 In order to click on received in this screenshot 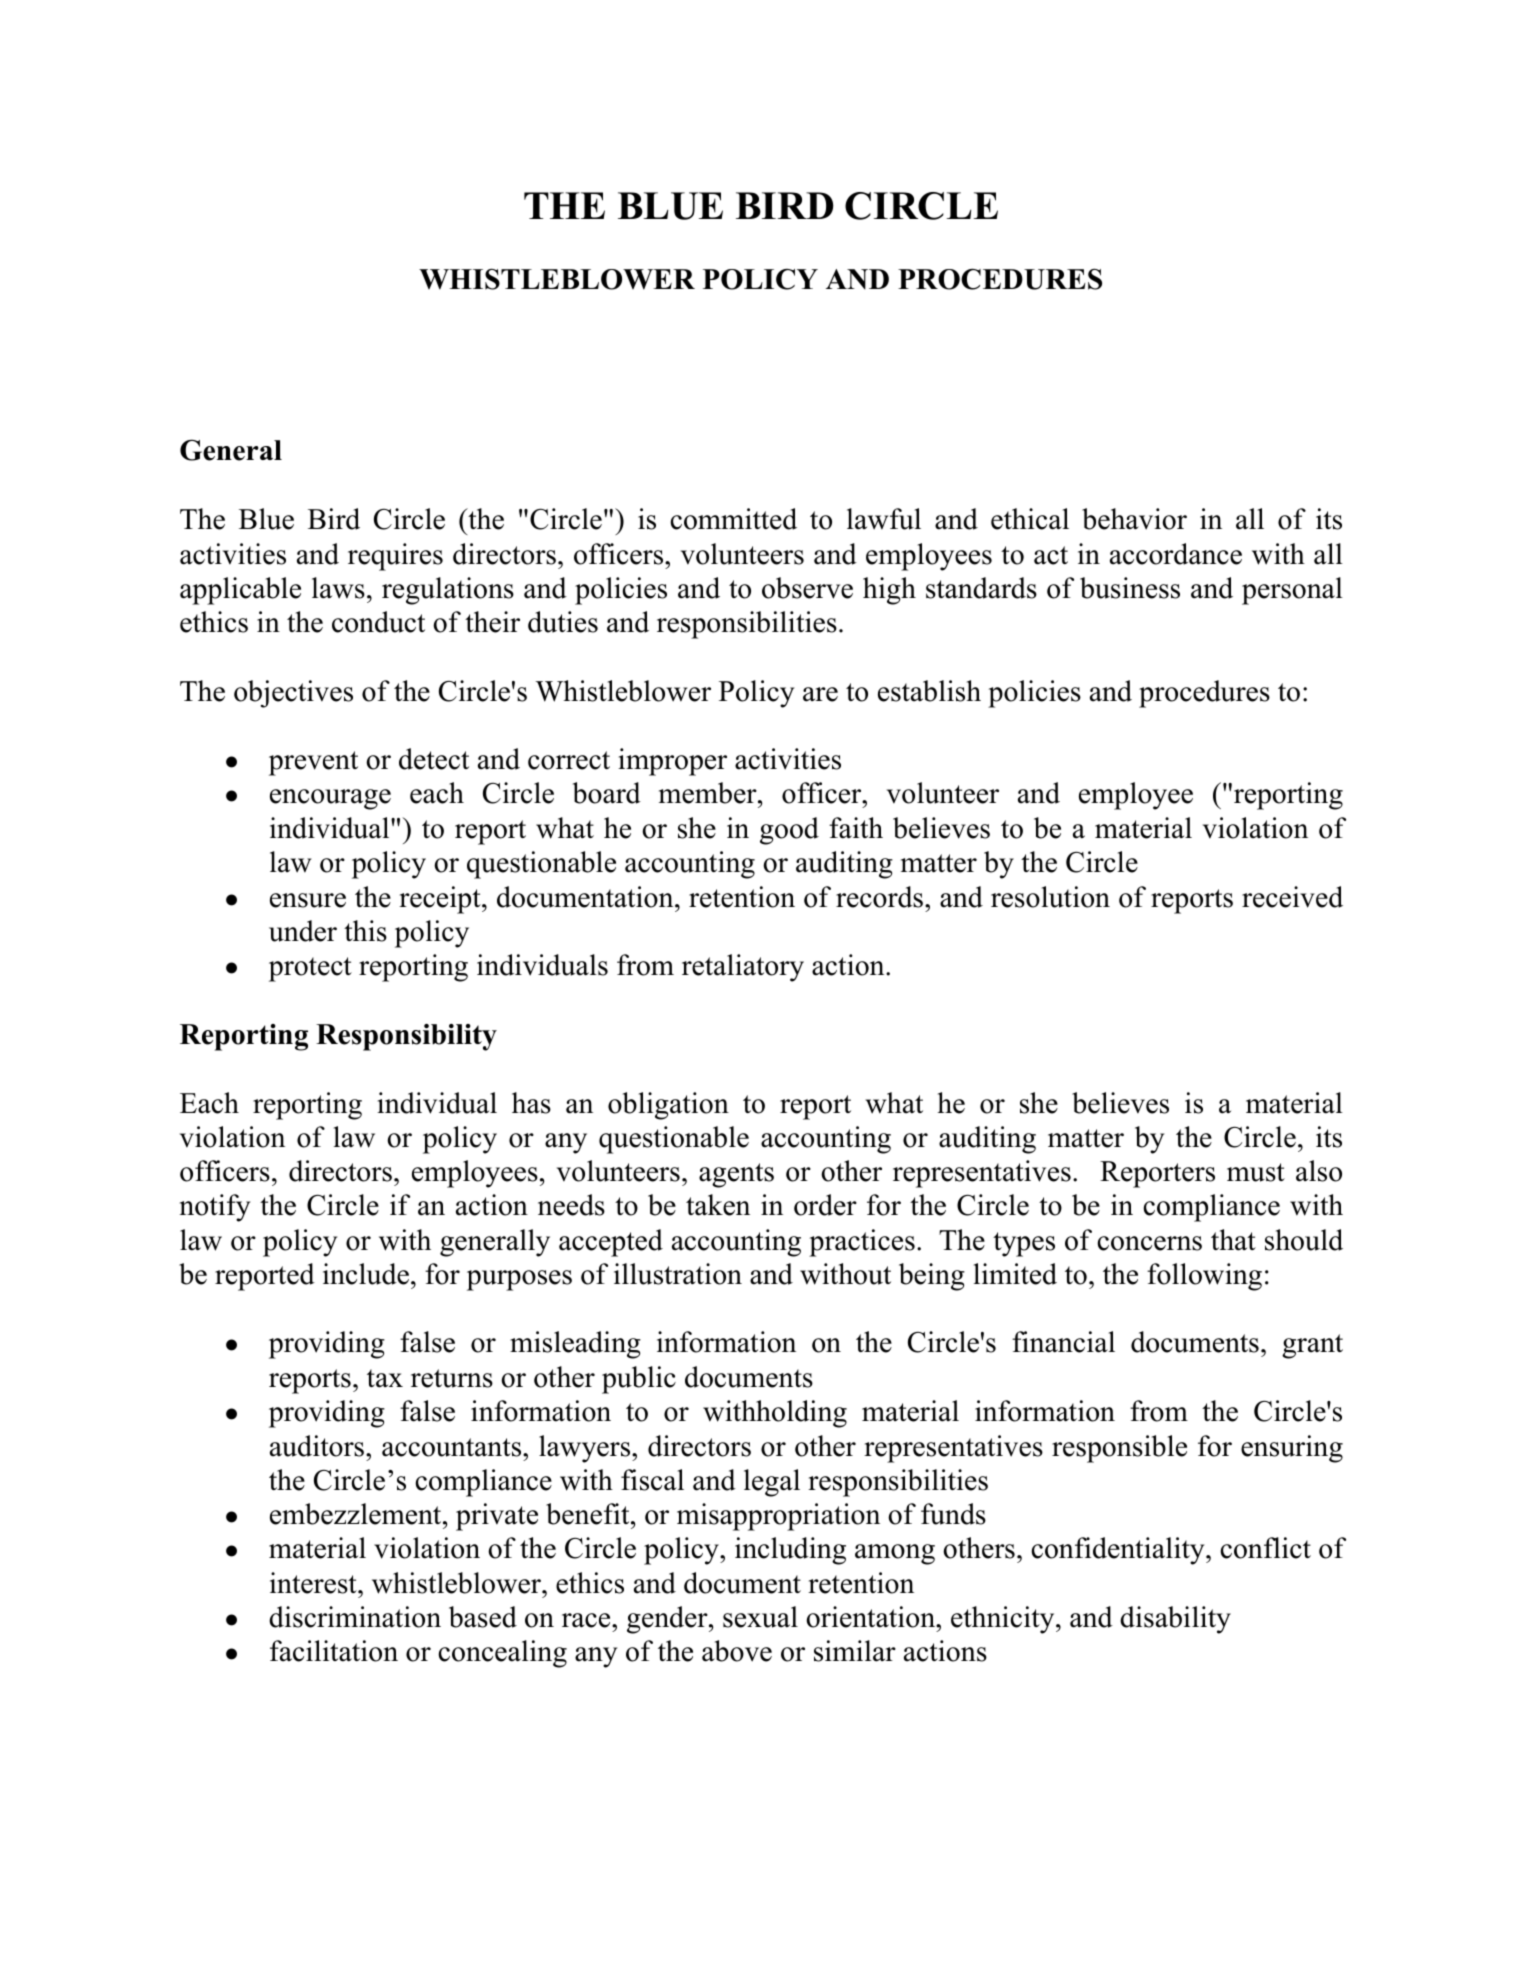, I will do `click(1292, 897)`.
